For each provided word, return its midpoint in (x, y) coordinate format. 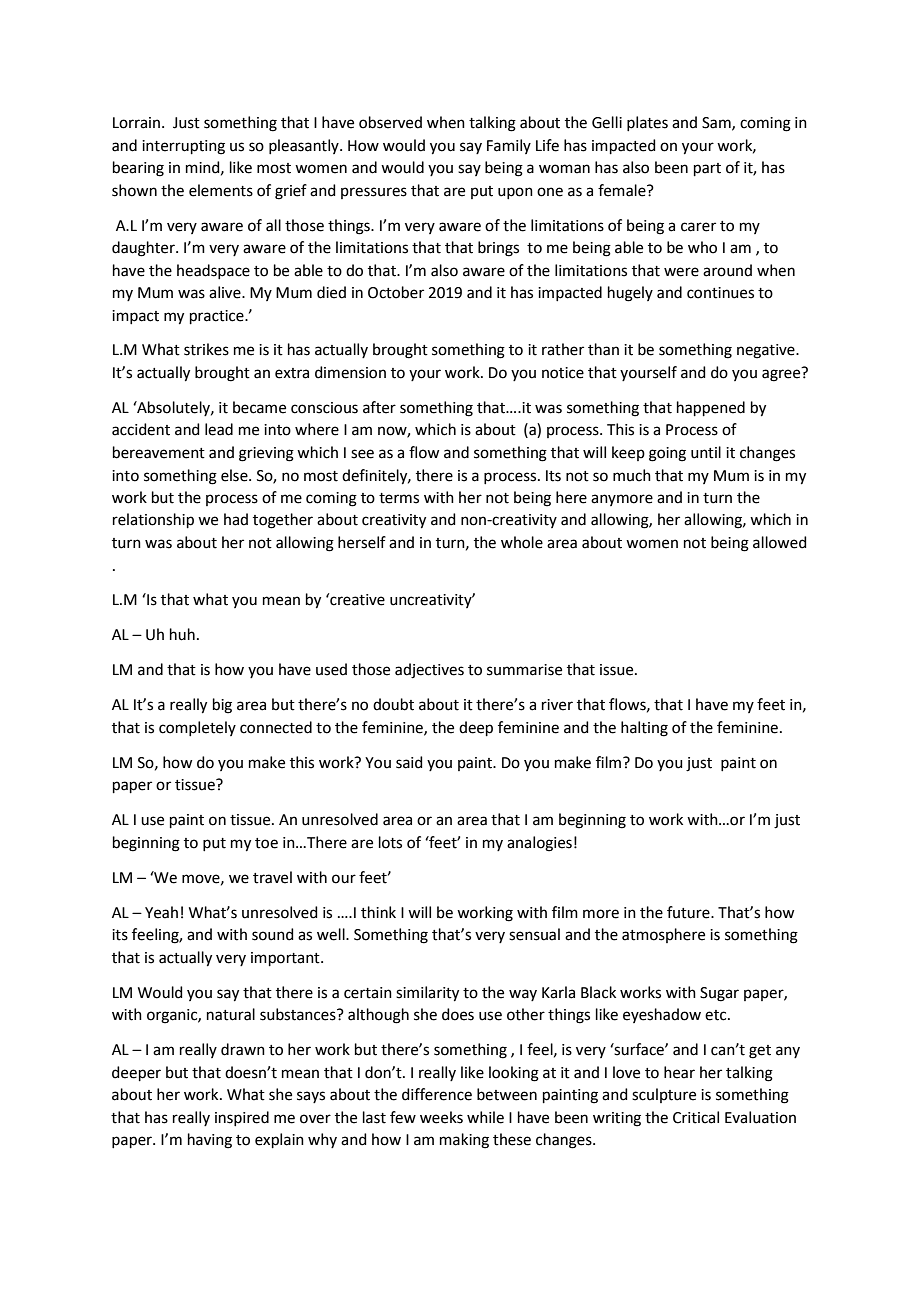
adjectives (429, 671)
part (707, 169)
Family (509, 146)
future (689, 912)
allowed (780, 542)
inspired (242, 1118)
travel (272, 877)
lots (390, 842)
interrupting (183, 147)
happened (711, 408)
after (379, 407)
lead (219, 429)
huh (182, 634)
